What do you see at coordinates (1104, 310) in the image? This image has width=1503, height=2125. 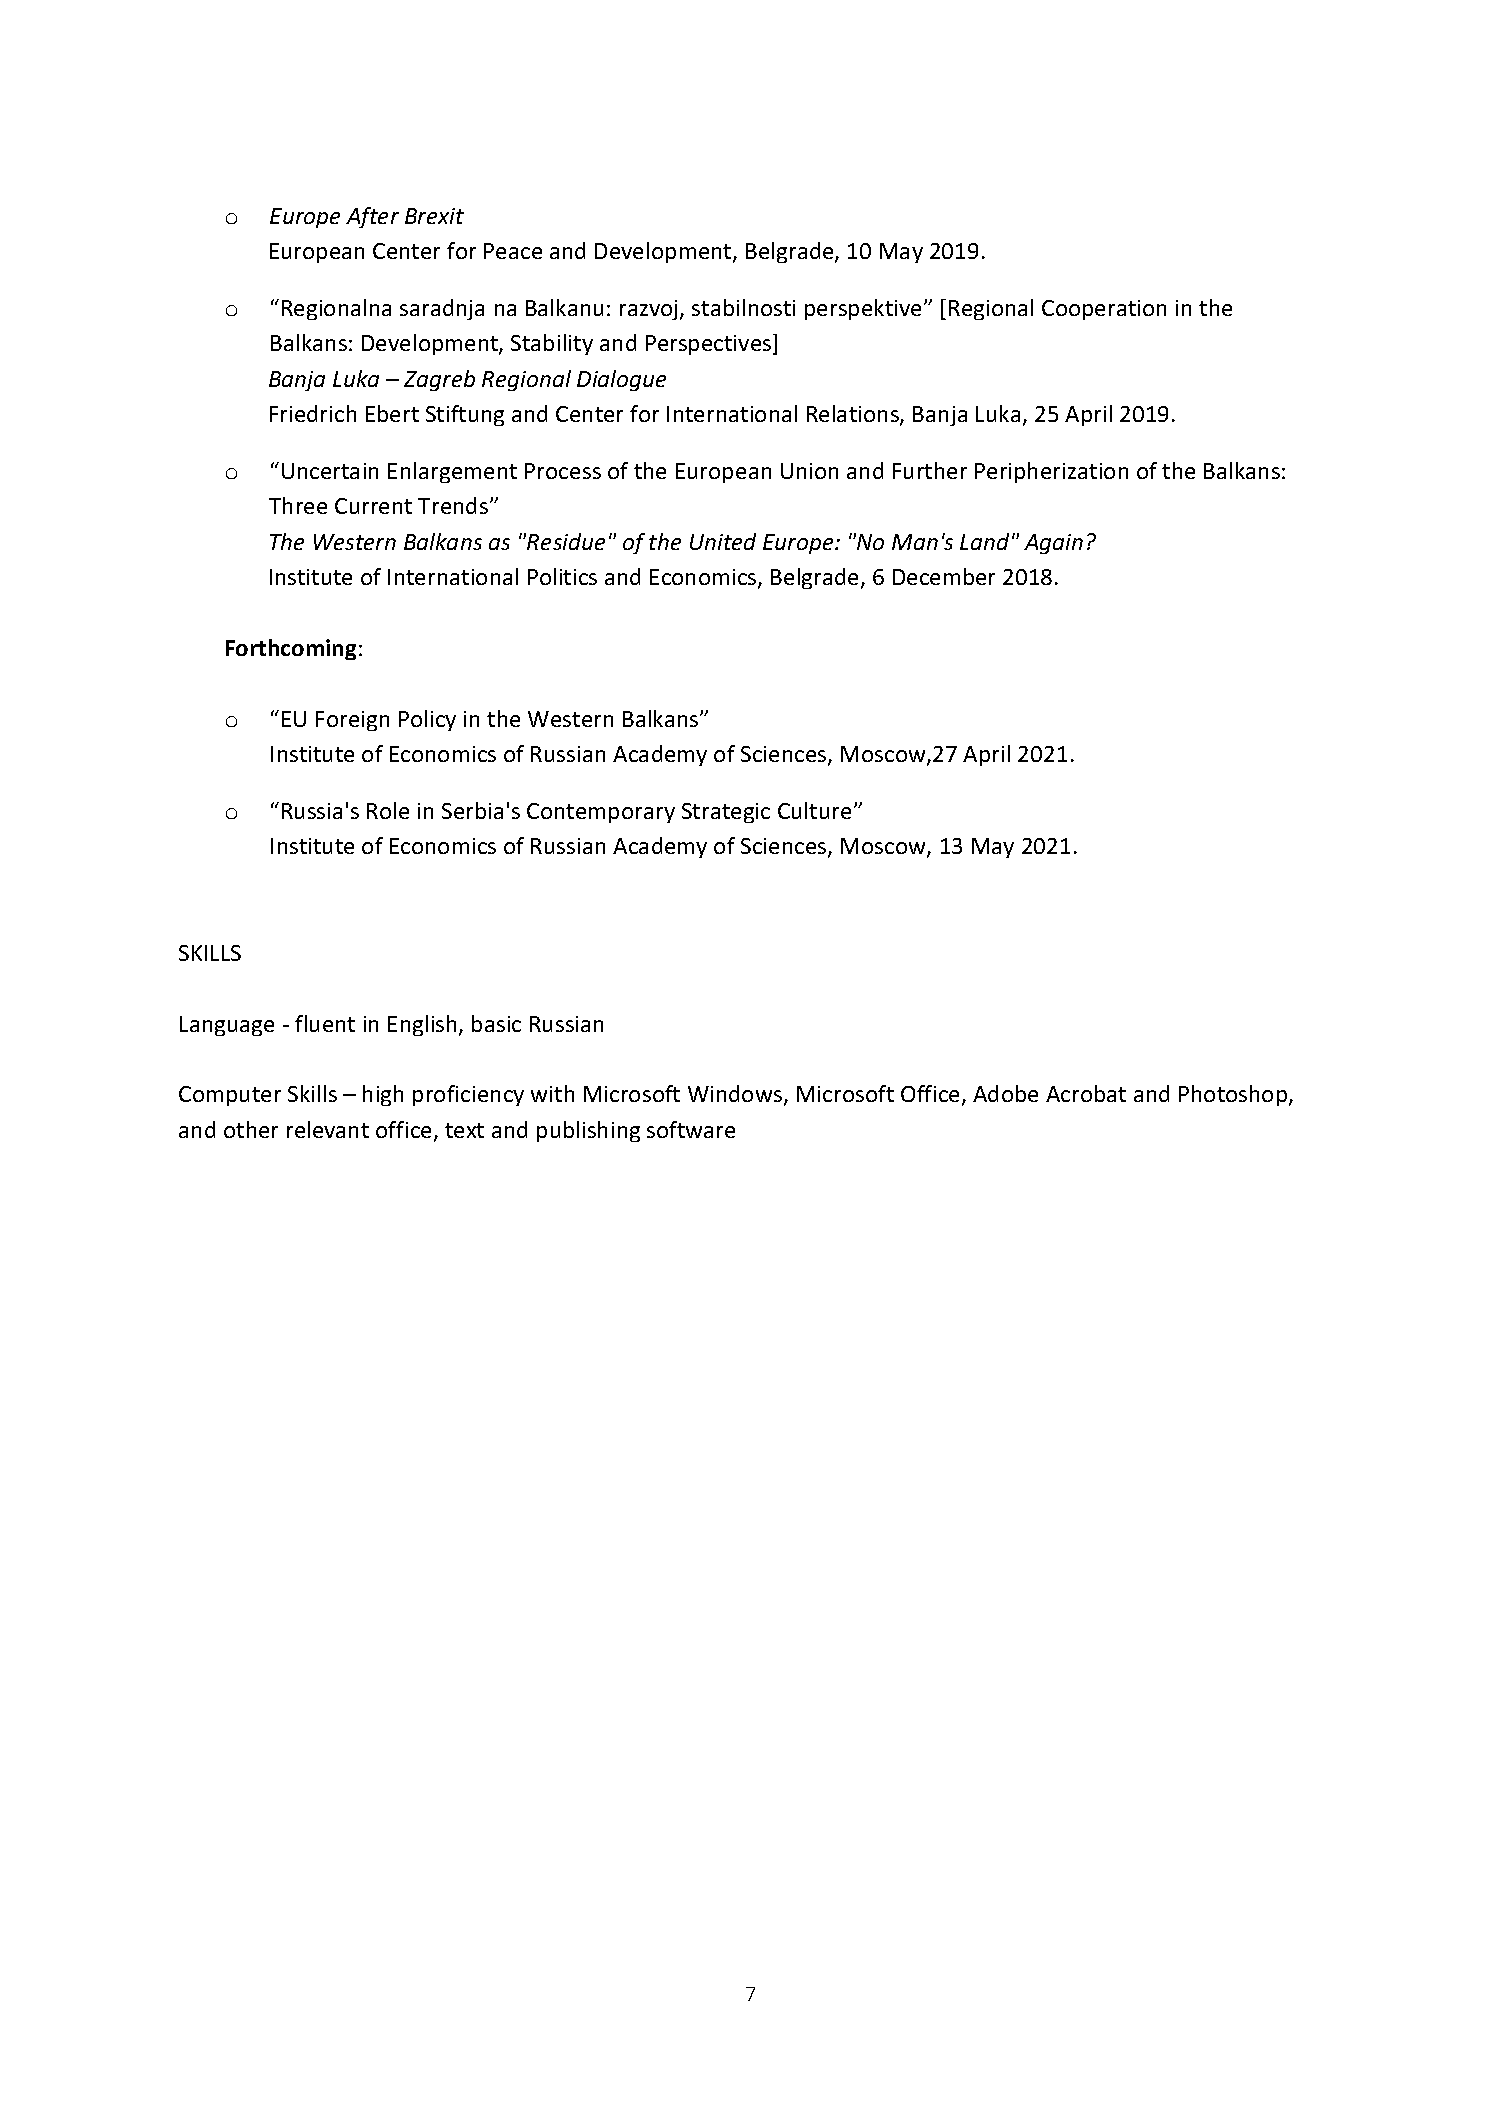 I see `Cooperation` at bounding box center [1104, 310].
